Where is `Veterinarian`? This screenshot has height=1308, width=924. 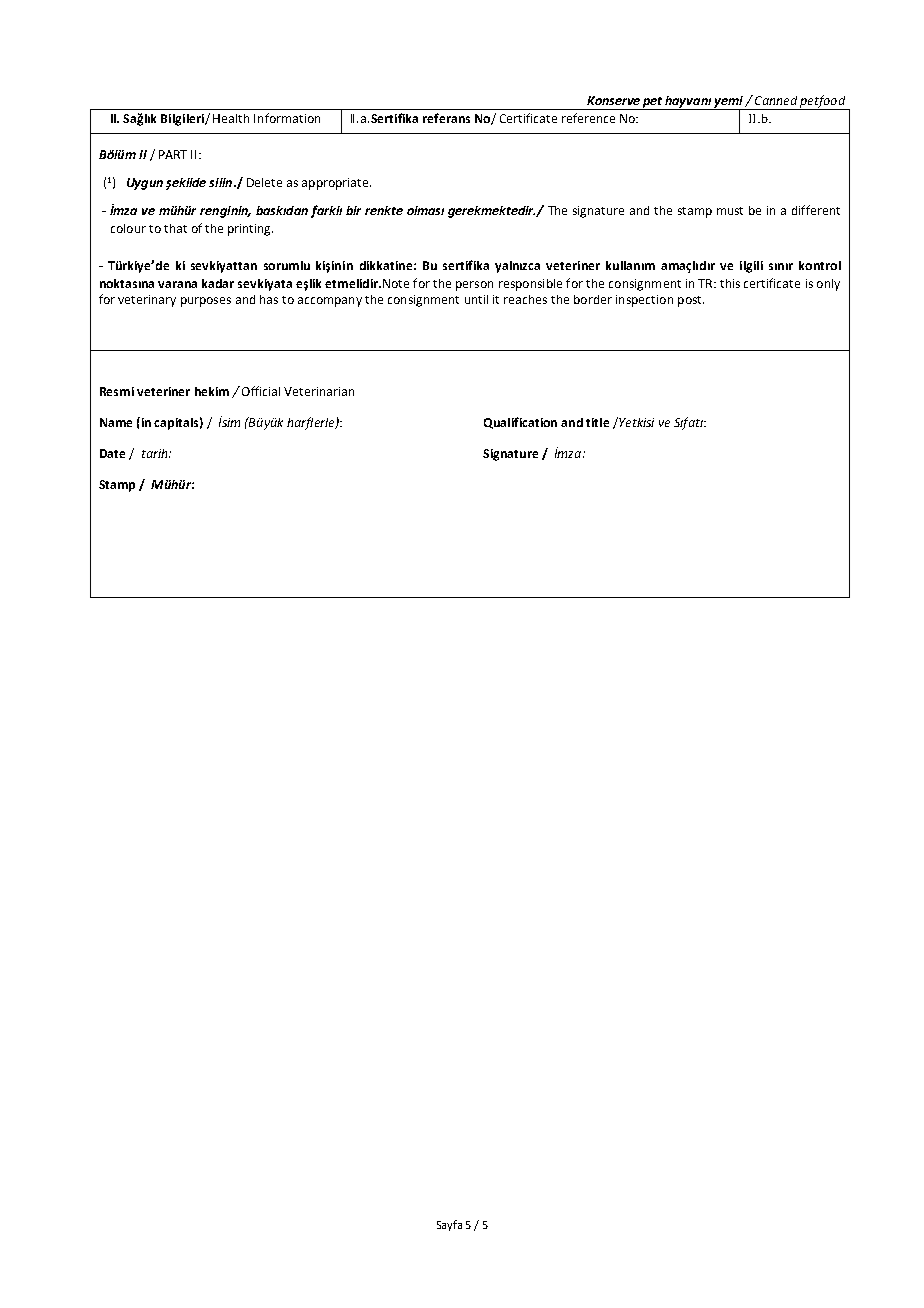 Veterinarian is located at coordinates (319, 391).
